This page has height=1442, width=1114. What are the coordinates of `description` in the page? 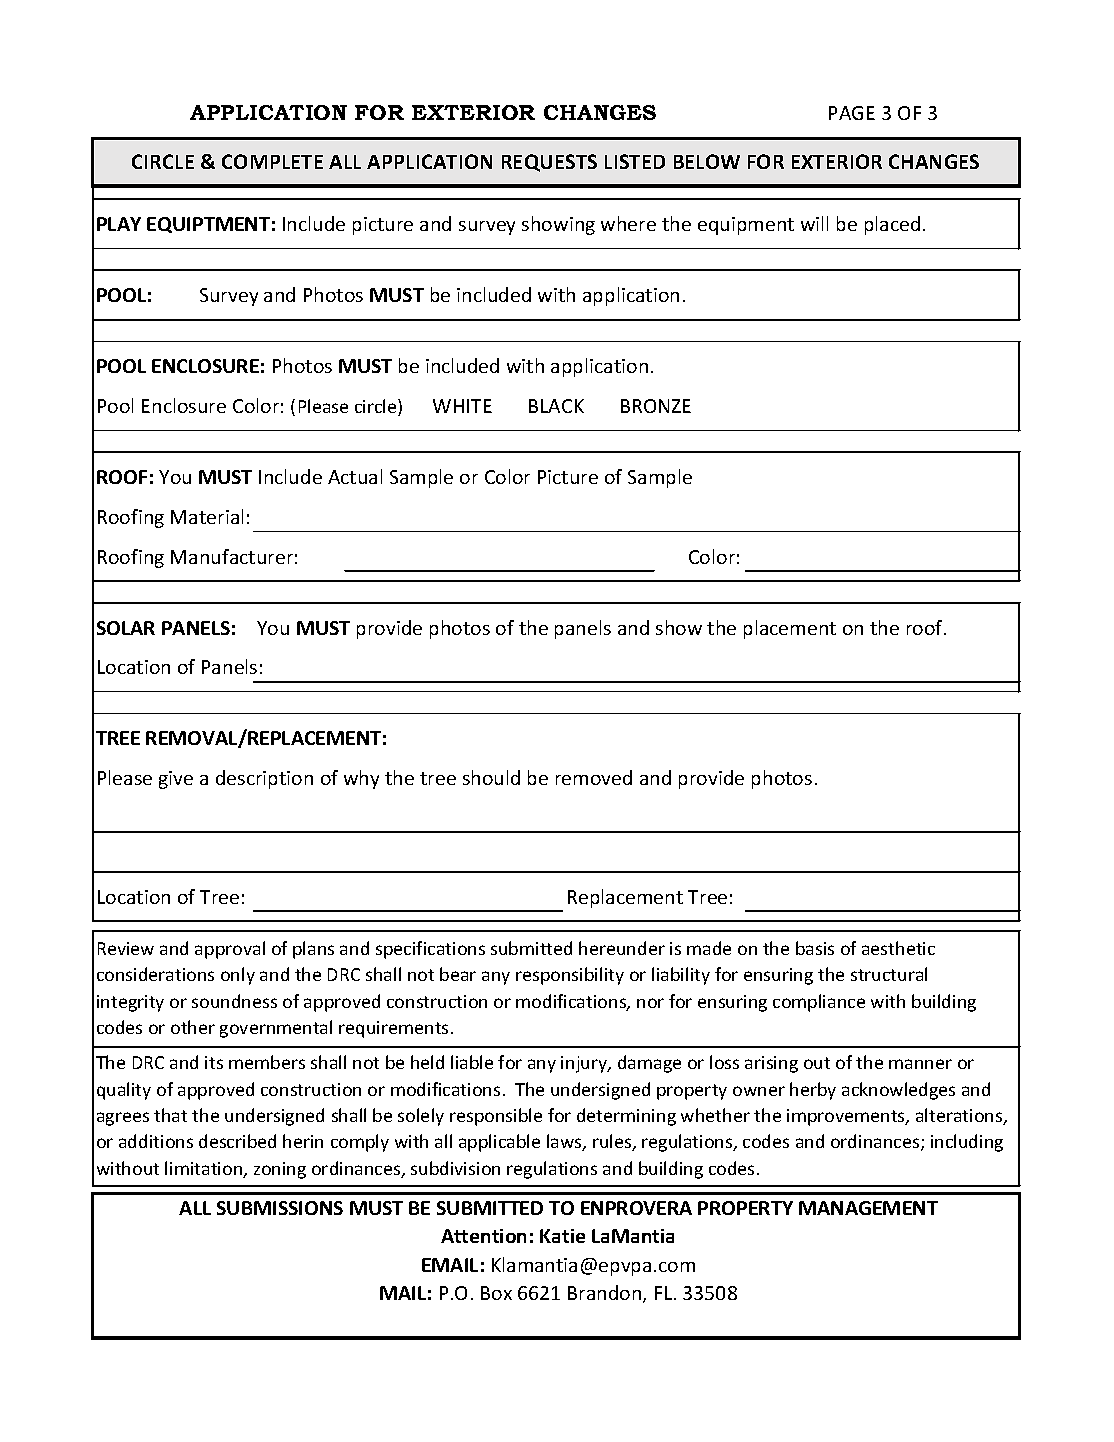 It's located at (264, 779).
